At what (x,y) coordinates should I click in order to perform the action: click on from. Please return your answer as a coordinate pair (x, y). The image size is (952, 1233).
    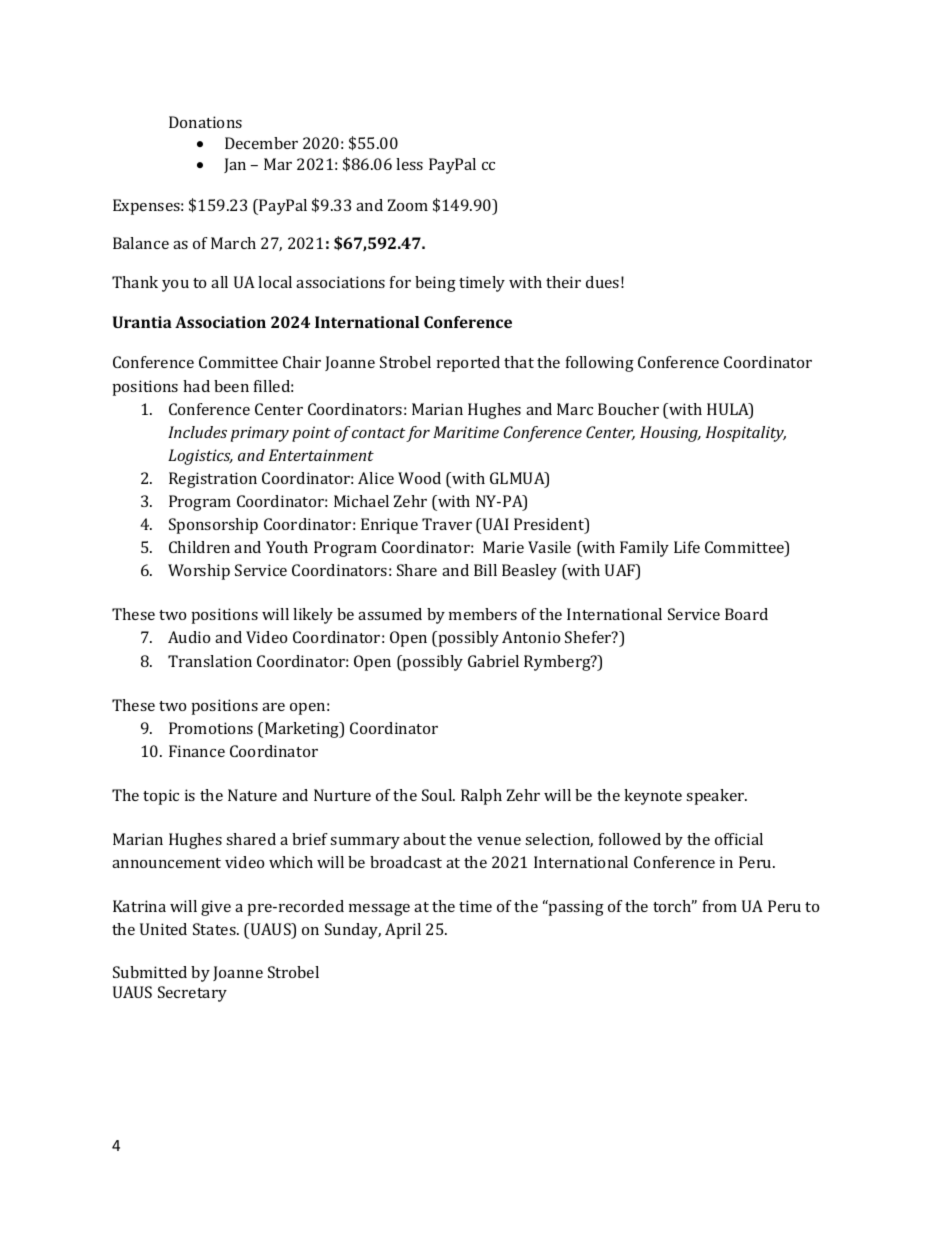
    Looking at the image, I should click on (720, 906).
